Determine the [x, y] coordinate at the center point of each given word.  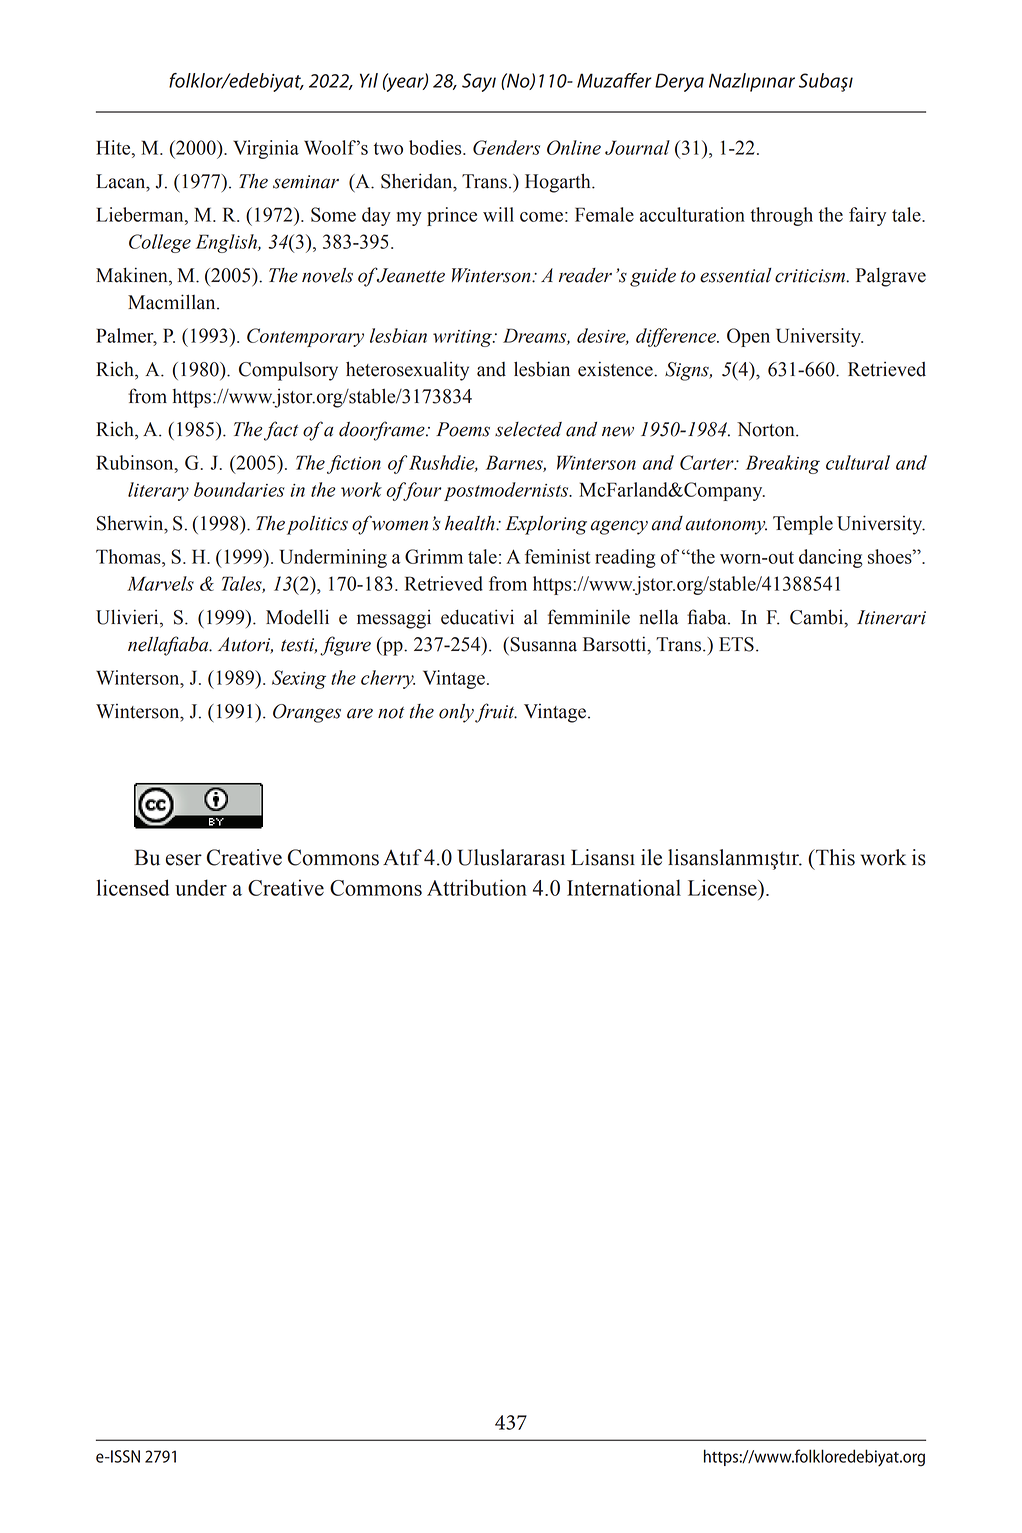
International [624, 887]
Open [748, 337]
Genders [506, 147]
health [471, 523]
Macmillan [173, 302]
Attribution [477, 887]
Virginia [266, 149]
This [834, 857]
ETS [736, 644]
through [781, 216]
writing [463, 338]
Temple [803, 525]
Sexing [299, 679]
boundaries [239, 489]
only [457, 713]
